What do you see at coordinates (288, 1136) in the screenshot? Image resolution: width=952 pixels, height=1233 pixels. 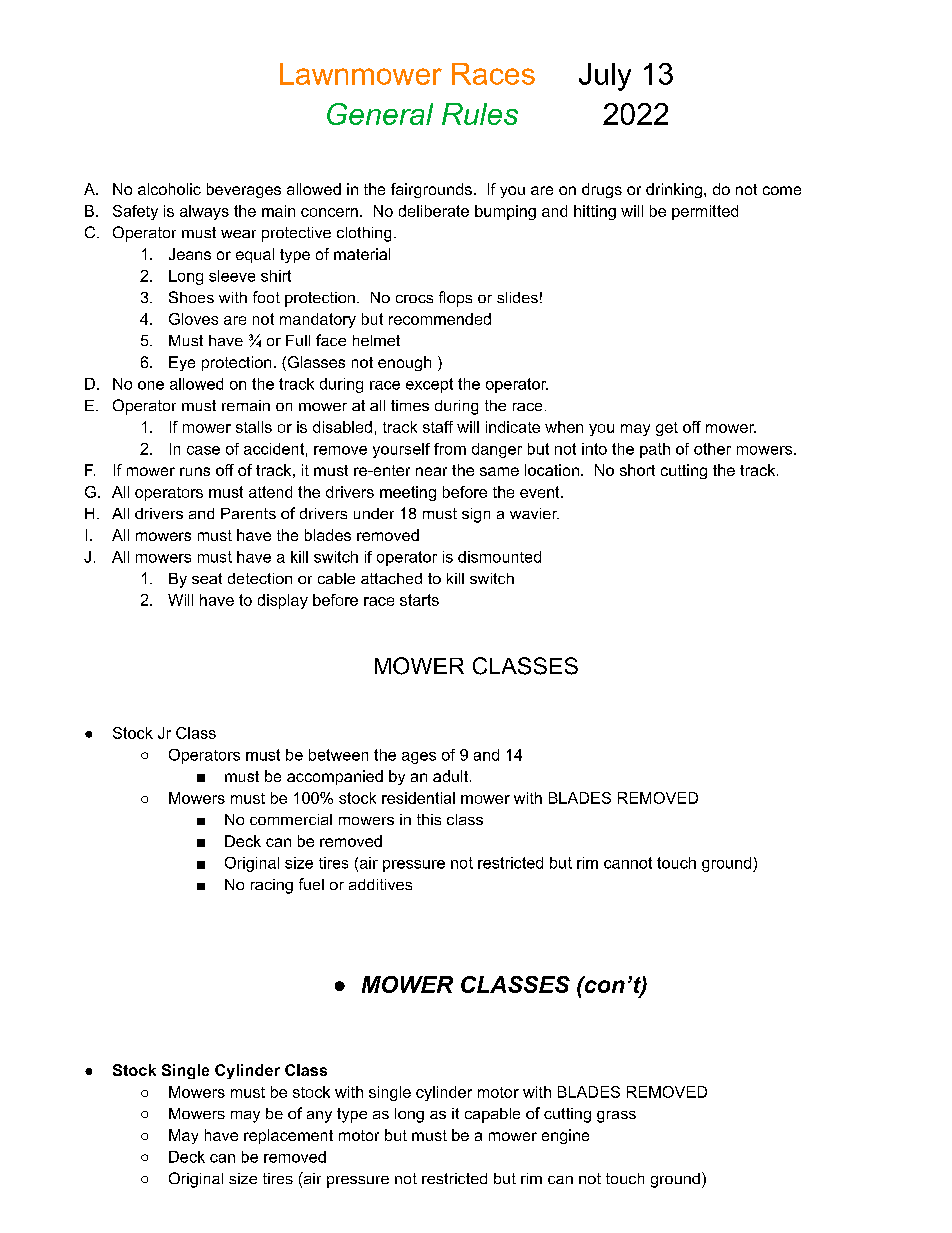 I see `replacement` at bounding box center [288, 1136].
